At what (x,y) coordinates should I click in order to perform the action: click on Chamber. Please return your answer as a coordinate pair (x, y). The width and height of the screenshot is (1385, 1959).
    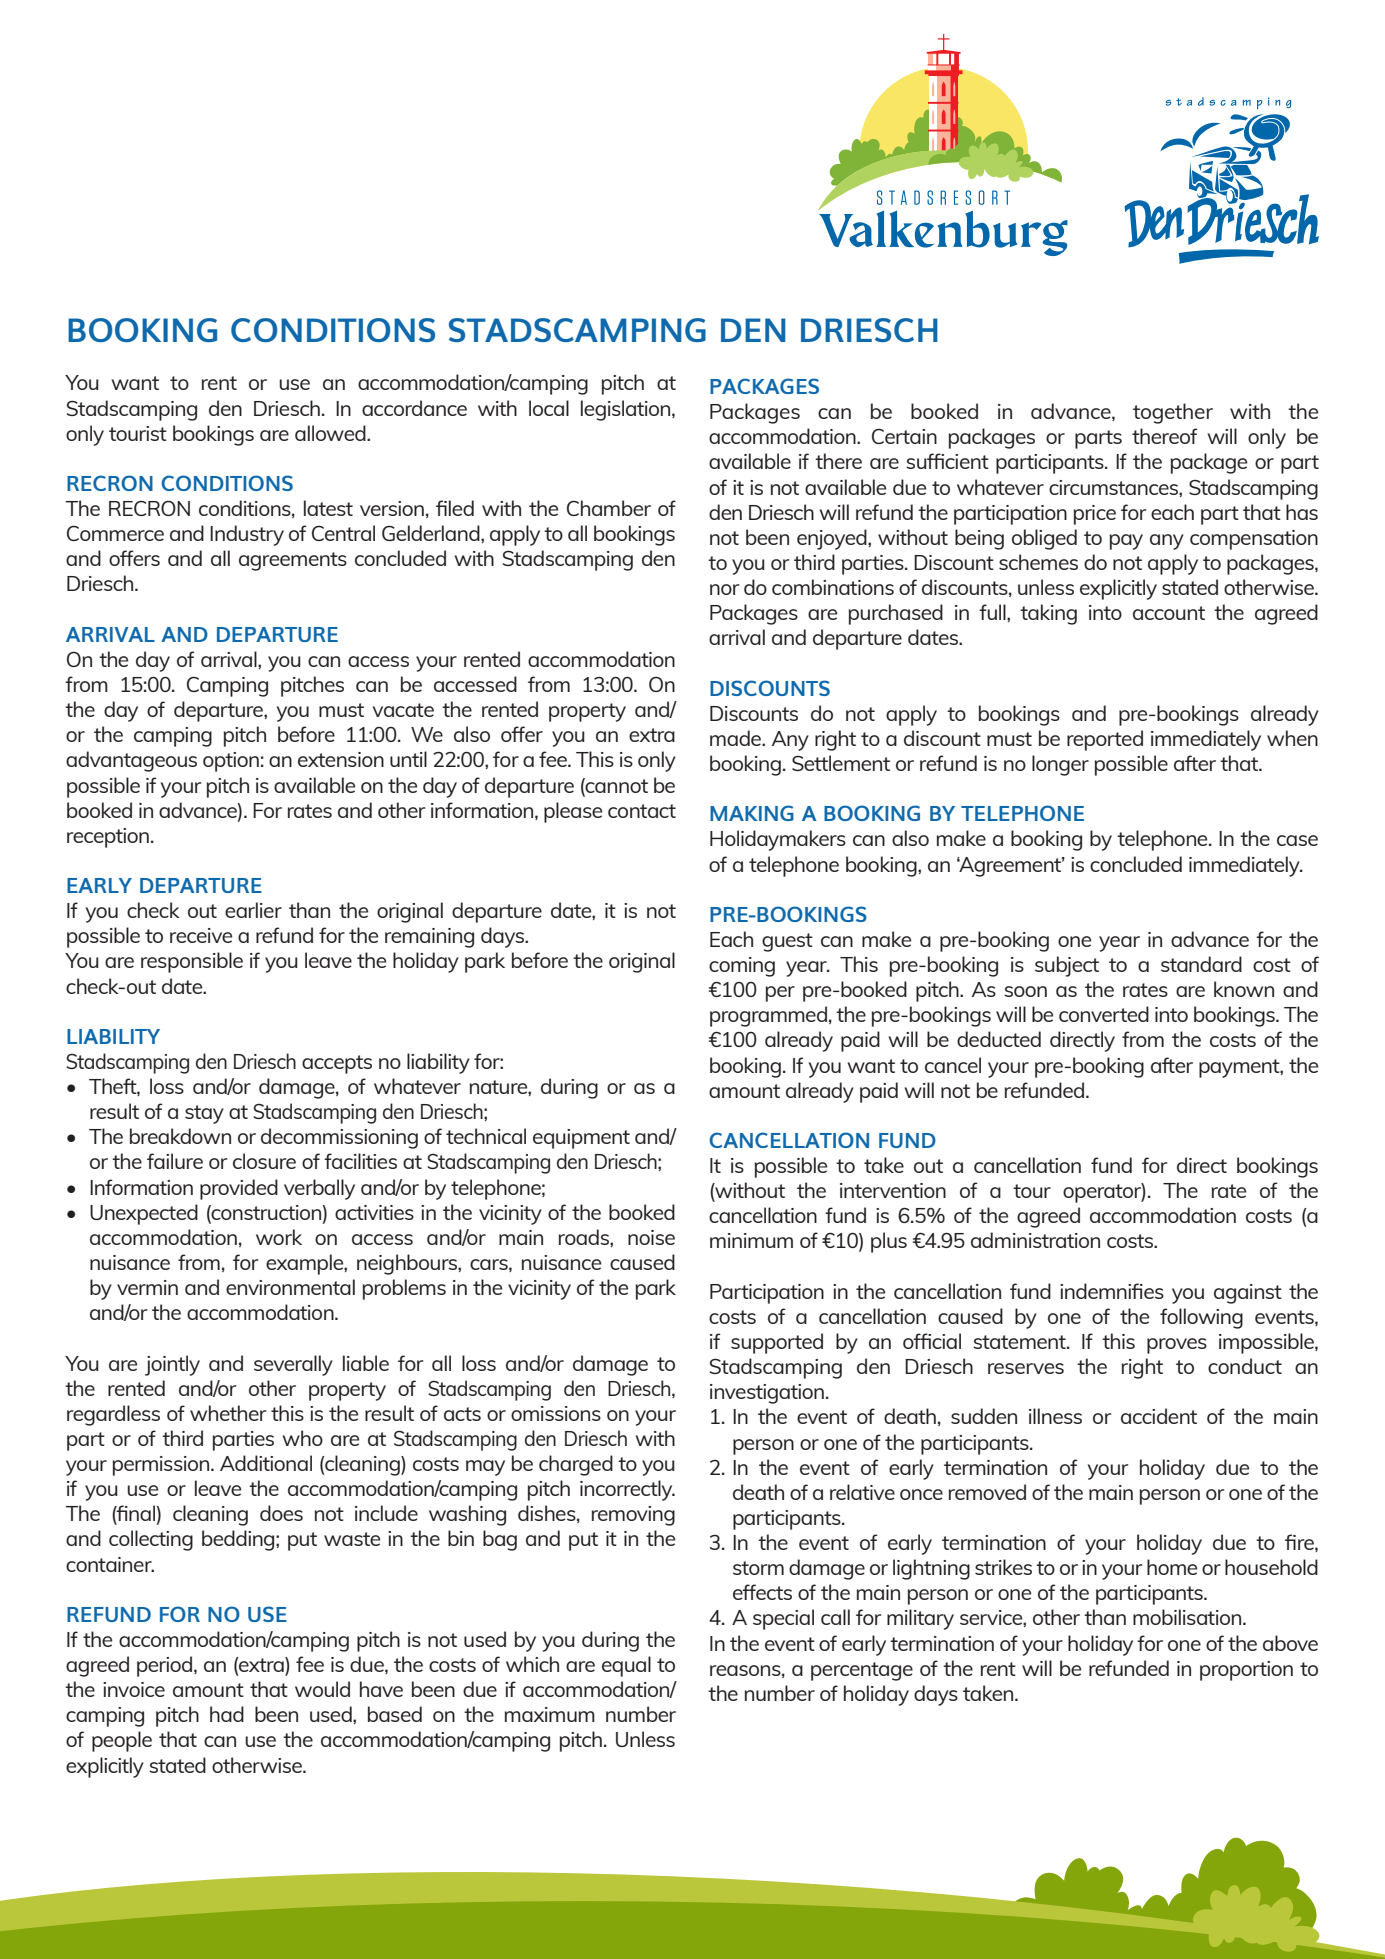
    Looking at the image, I should click on (609, 508).
